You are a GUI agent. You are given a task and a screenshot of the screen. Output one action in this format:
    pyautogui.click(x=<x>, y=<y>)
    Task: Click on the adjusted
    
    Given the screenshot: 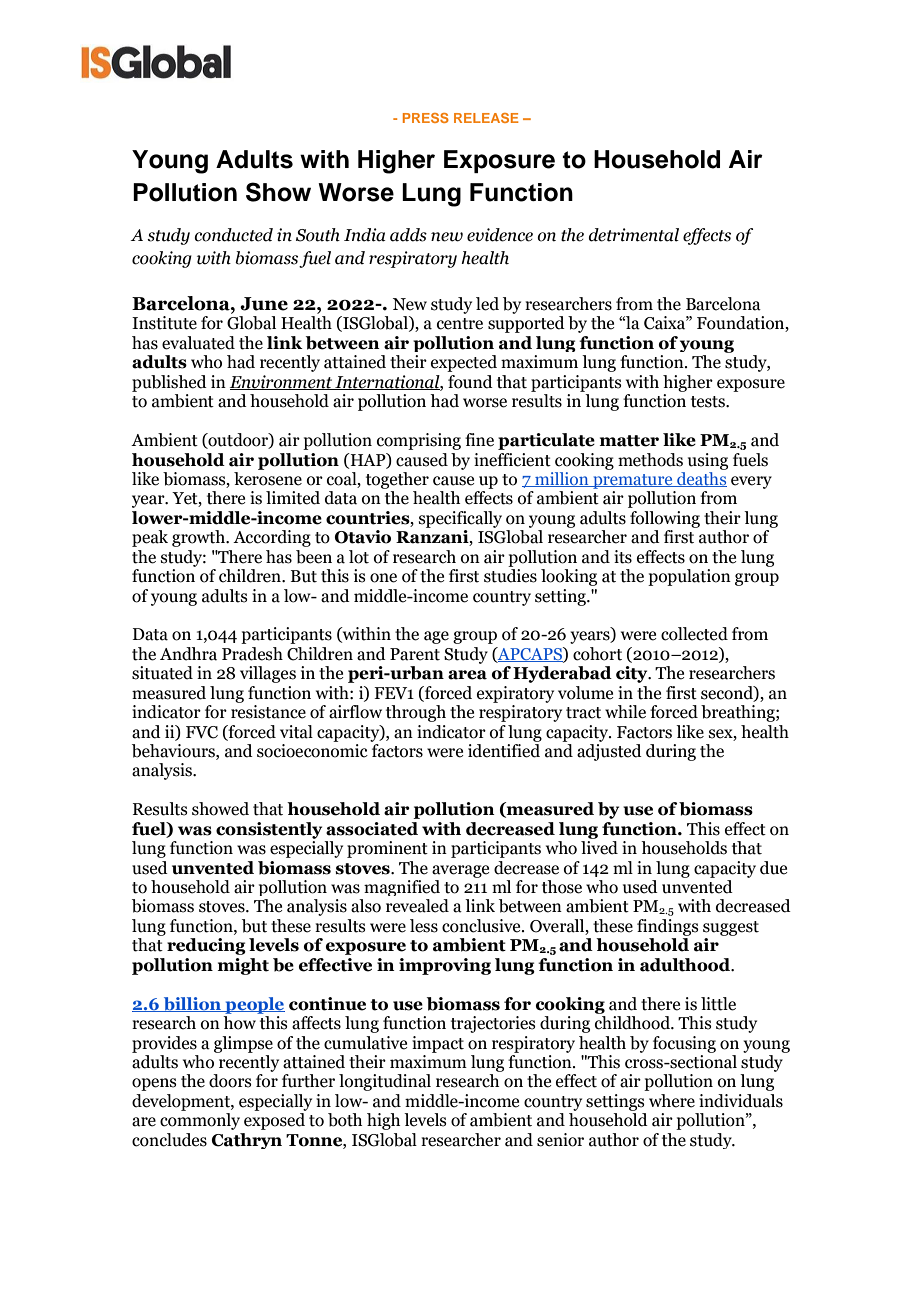 What is the action you would take?
    pyautogui.click(x=609, y=751)
